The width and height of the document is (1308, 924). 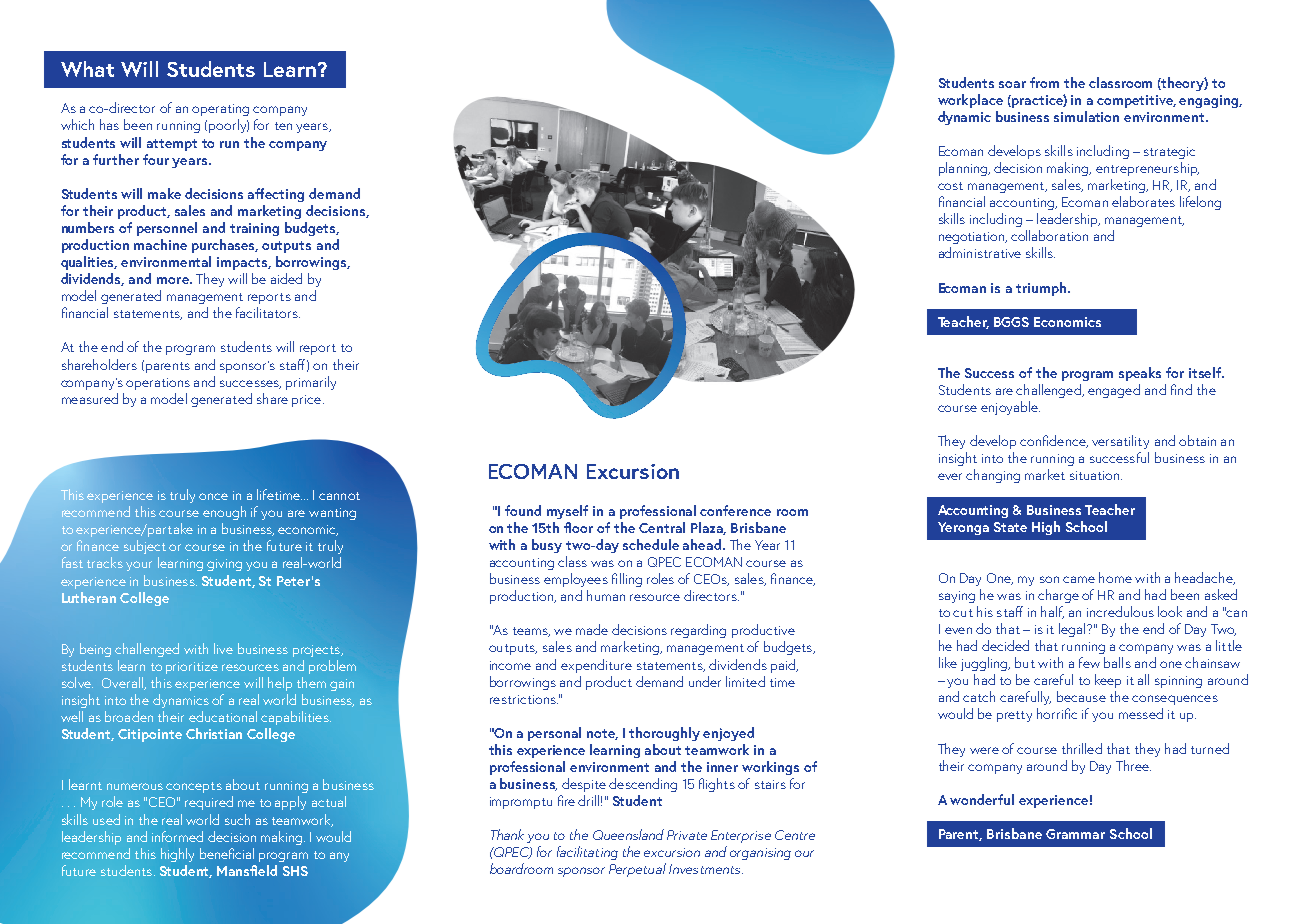 I want to click on operating, so click(x=220, y=110).
